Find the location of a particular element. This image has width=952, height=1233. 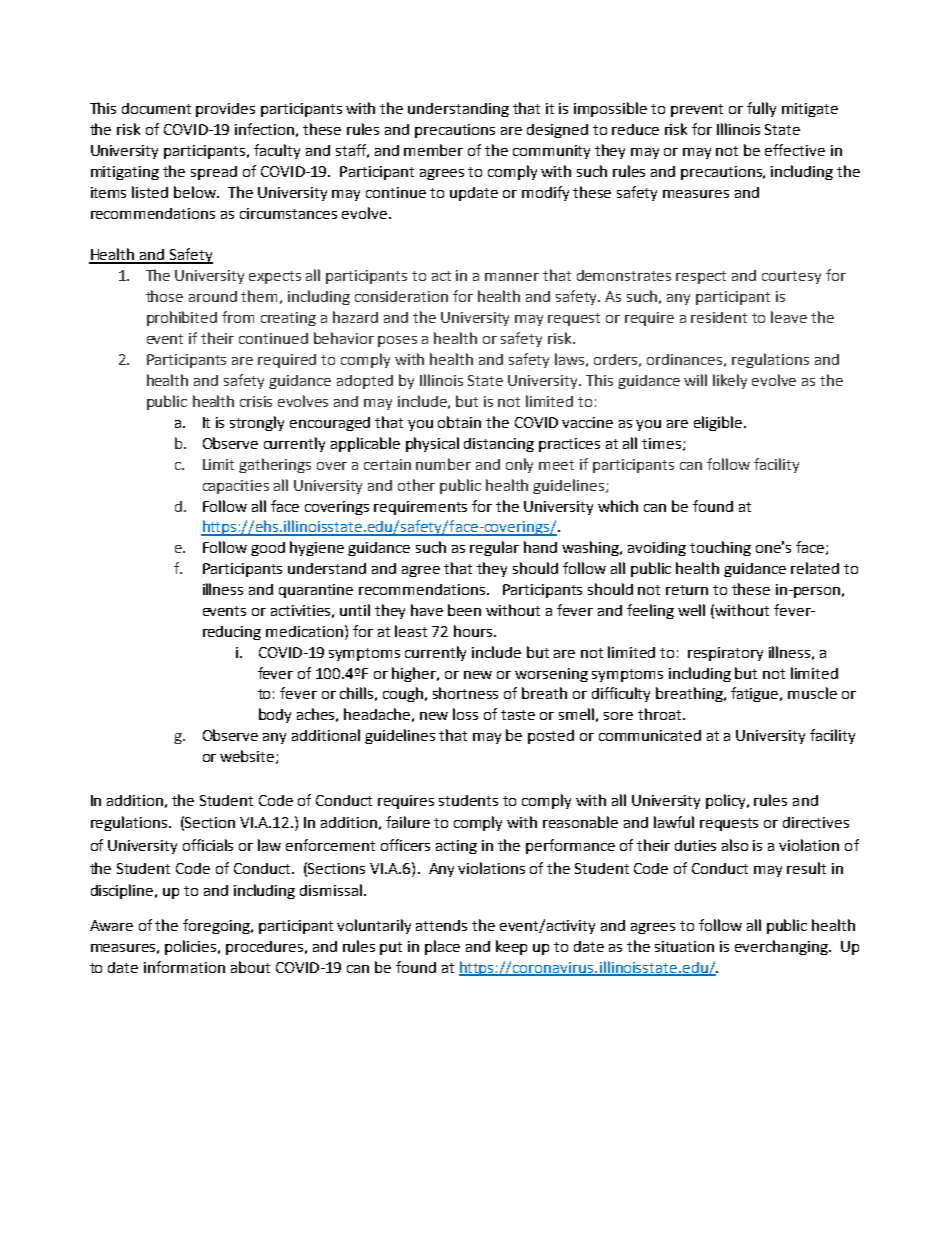

policies is located at coordinates (192, 947).
